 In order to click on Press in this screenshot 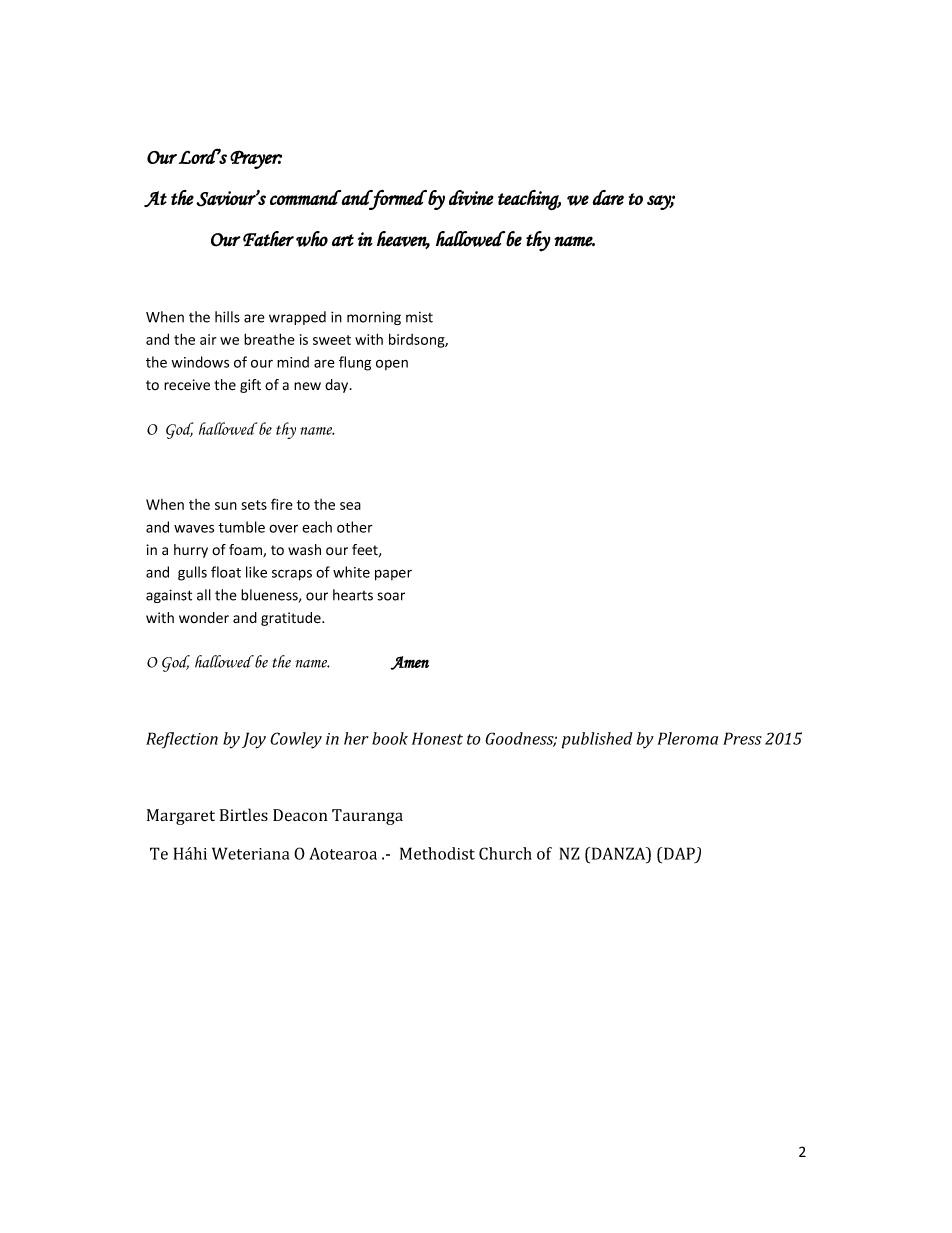, I will do `click(742, 738)`.
